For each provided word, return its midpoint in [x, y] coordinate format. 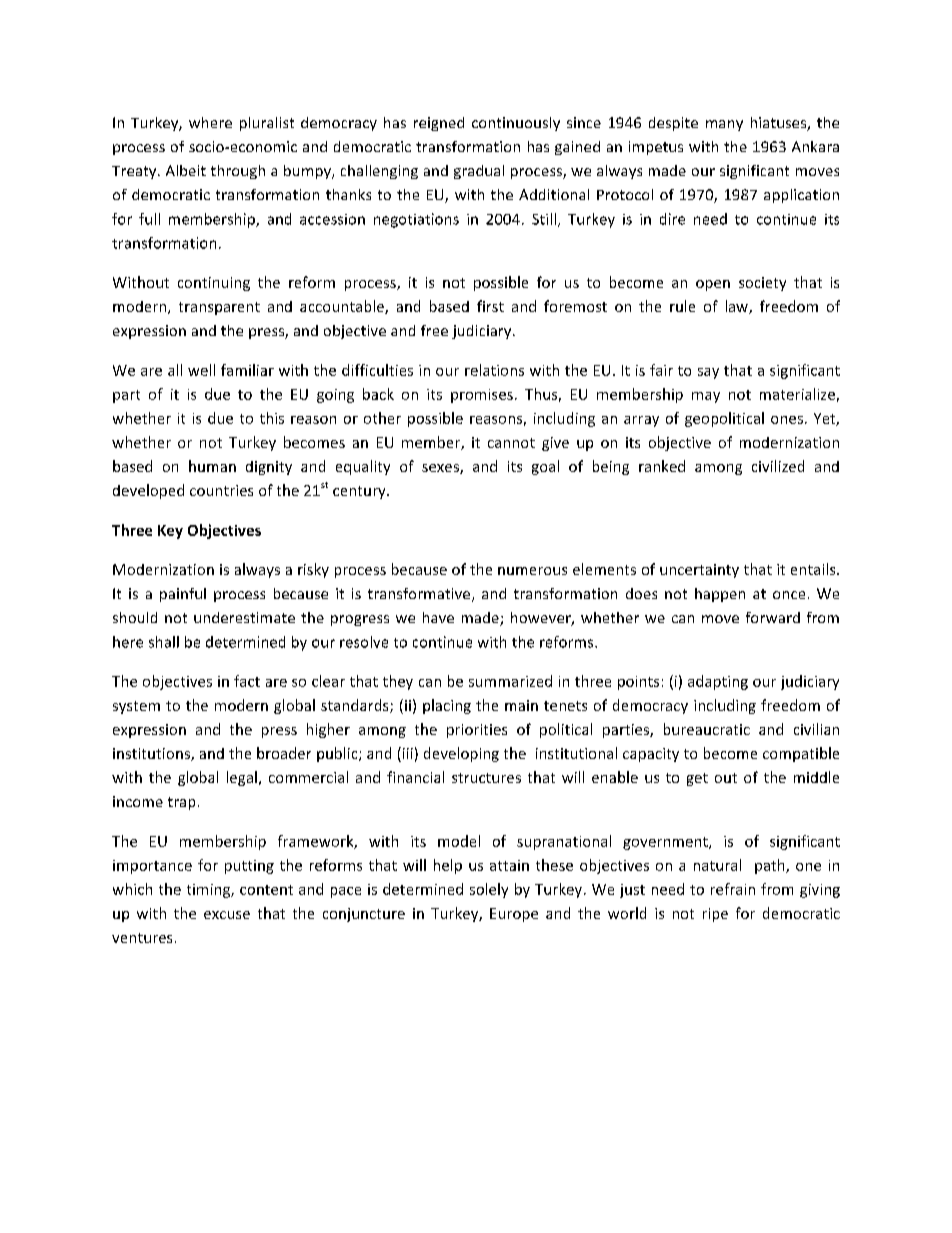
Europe [514, 915]
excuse [227, 915]
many [724, 125]
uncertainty [699, 571]
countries [221, 490]
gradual [479, 172]
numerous [532, 571]
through [238, 172]
